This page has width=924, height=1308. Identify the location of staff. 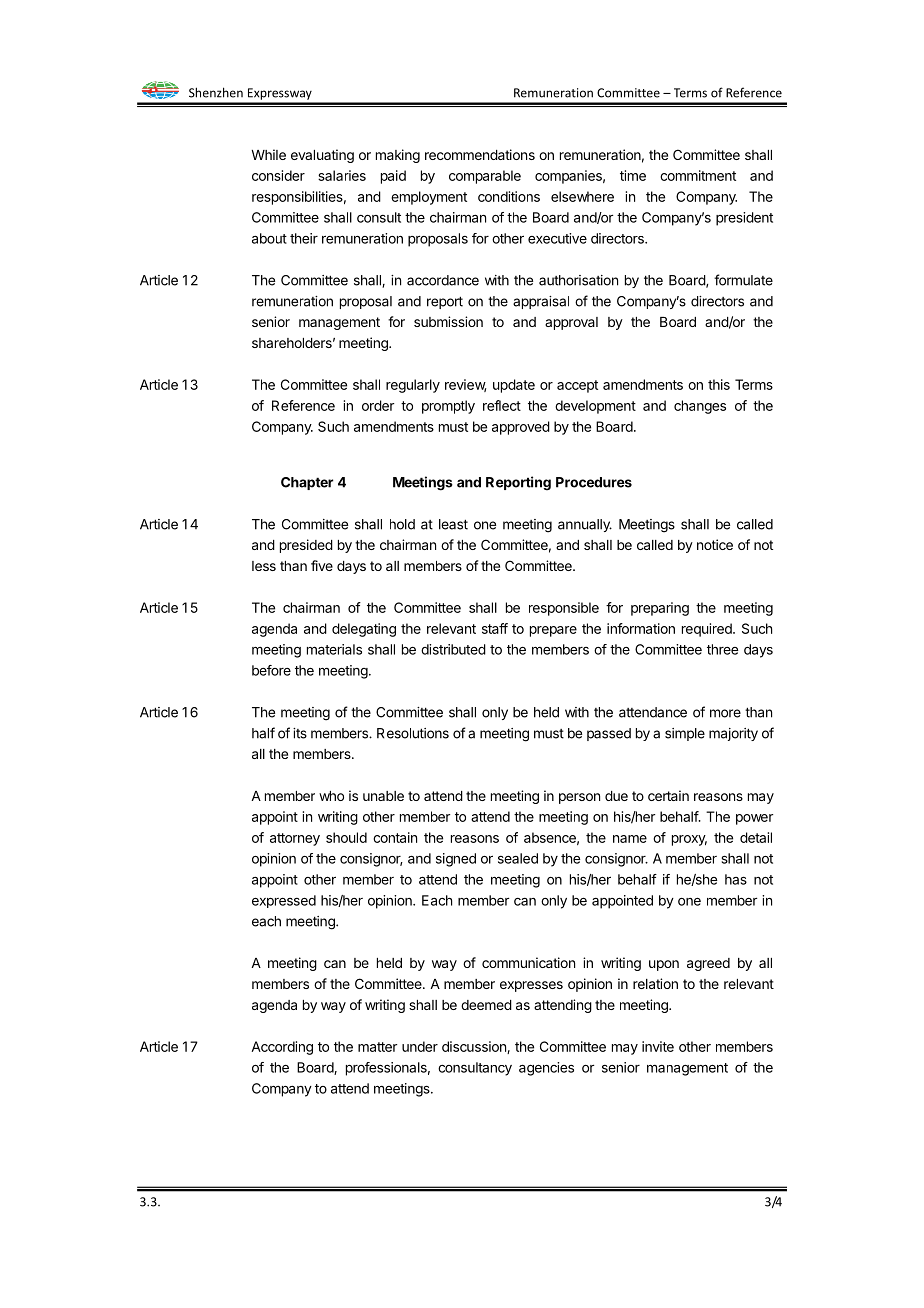
(495, 628).
